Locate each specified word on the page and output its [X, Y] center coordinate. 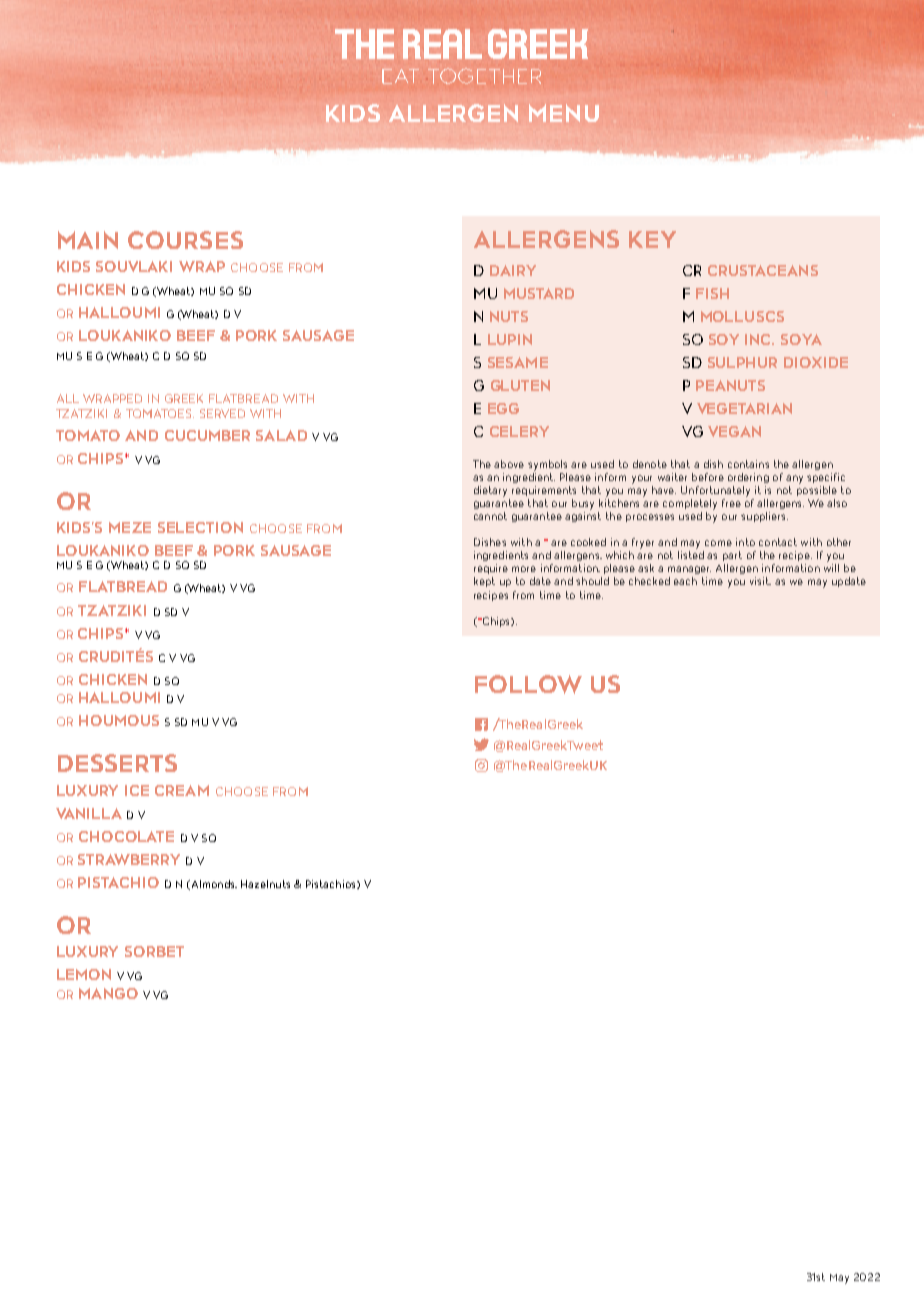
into [745, 542]
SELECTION [200, 527]
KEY [652, 239]
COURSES [185, 240]
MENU [564, 113]
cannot [490, 516]
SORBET [154, 951]
